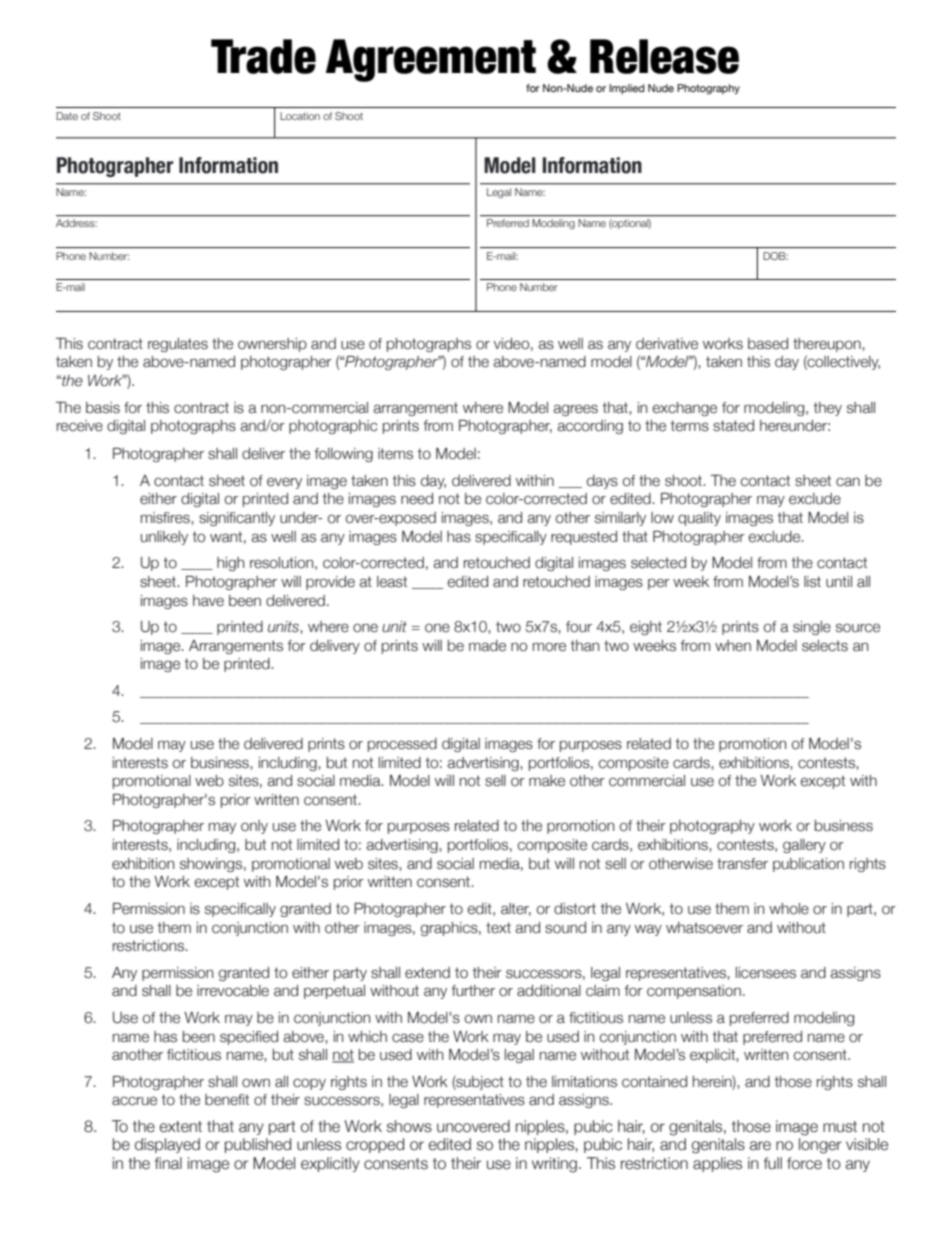 The width and height of the document is (952, 1233). Describe the element at coordinates (208, 601) in the document. I see `have` at that location.
